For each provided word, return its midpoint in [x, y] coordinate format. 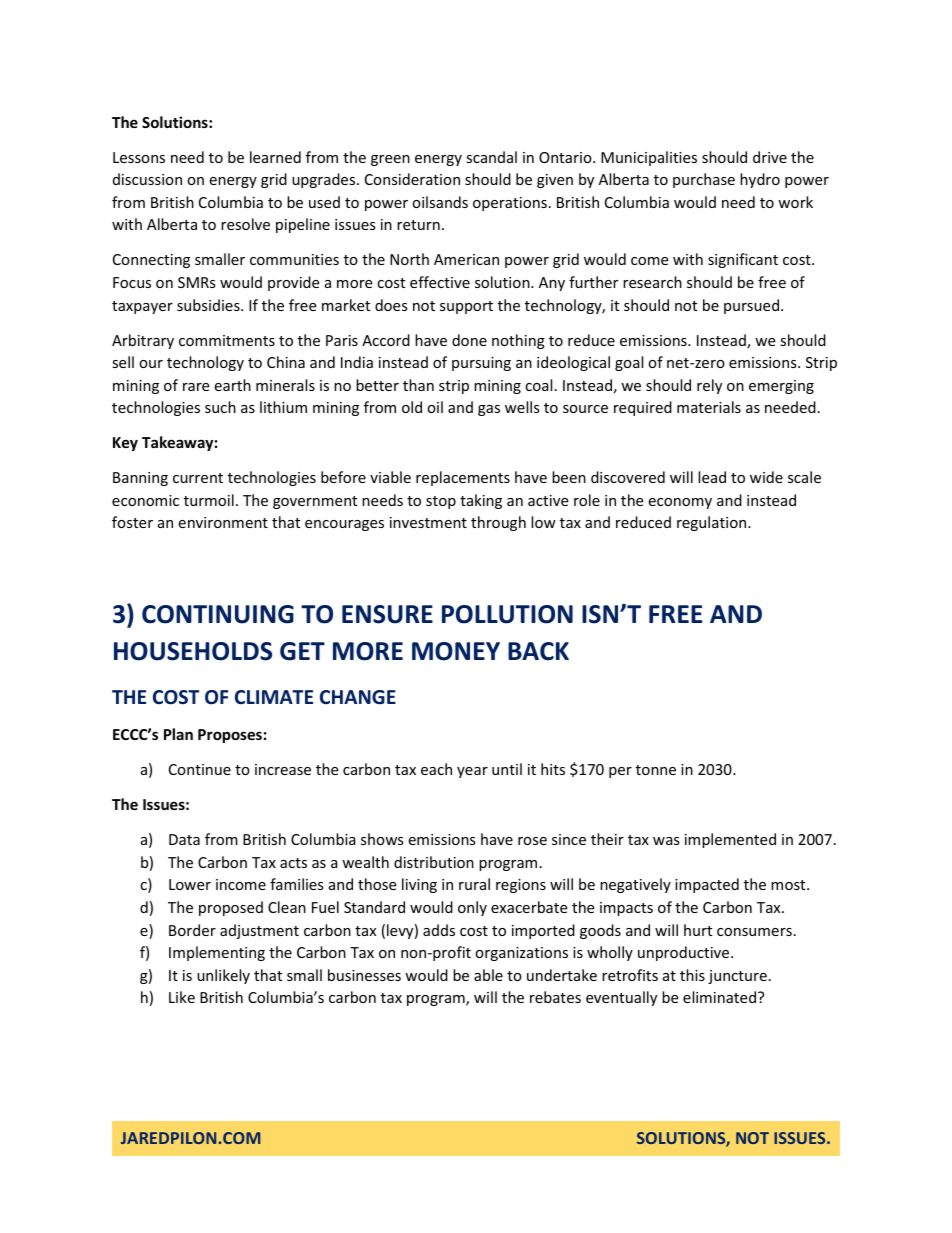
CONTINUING [218, 614]
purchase [704, 180]
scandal [491, 157]
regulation [713, 523]
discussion [147, 179]
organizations [521, 954]
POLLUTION [507, 614]
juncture [737, 977]
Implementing [217, 953]
